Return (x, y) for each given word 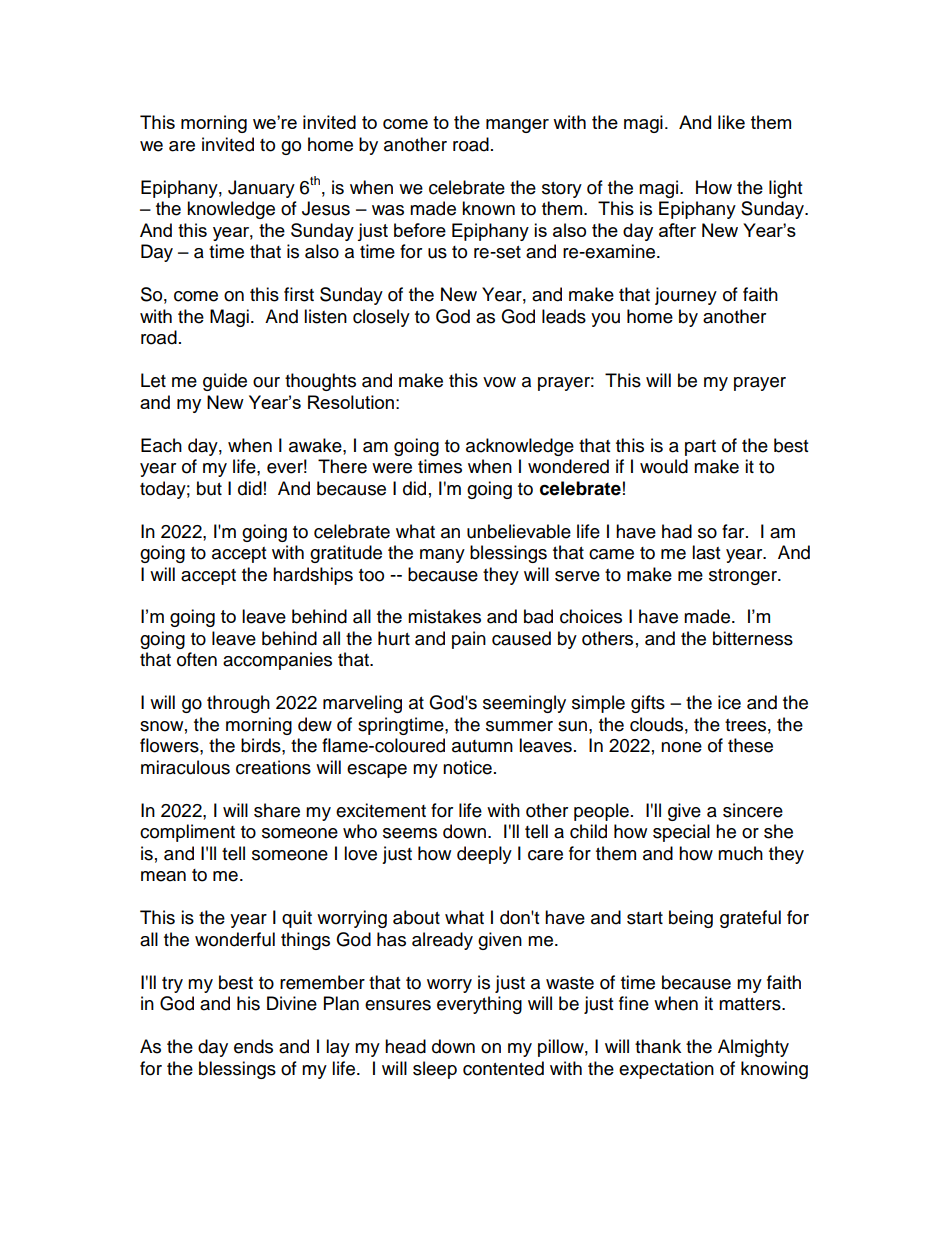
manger (517, 126)
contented (503, 1068)
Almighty (753, 1048)
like (731, 122)
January (261, 189)
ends (253, 1046)
